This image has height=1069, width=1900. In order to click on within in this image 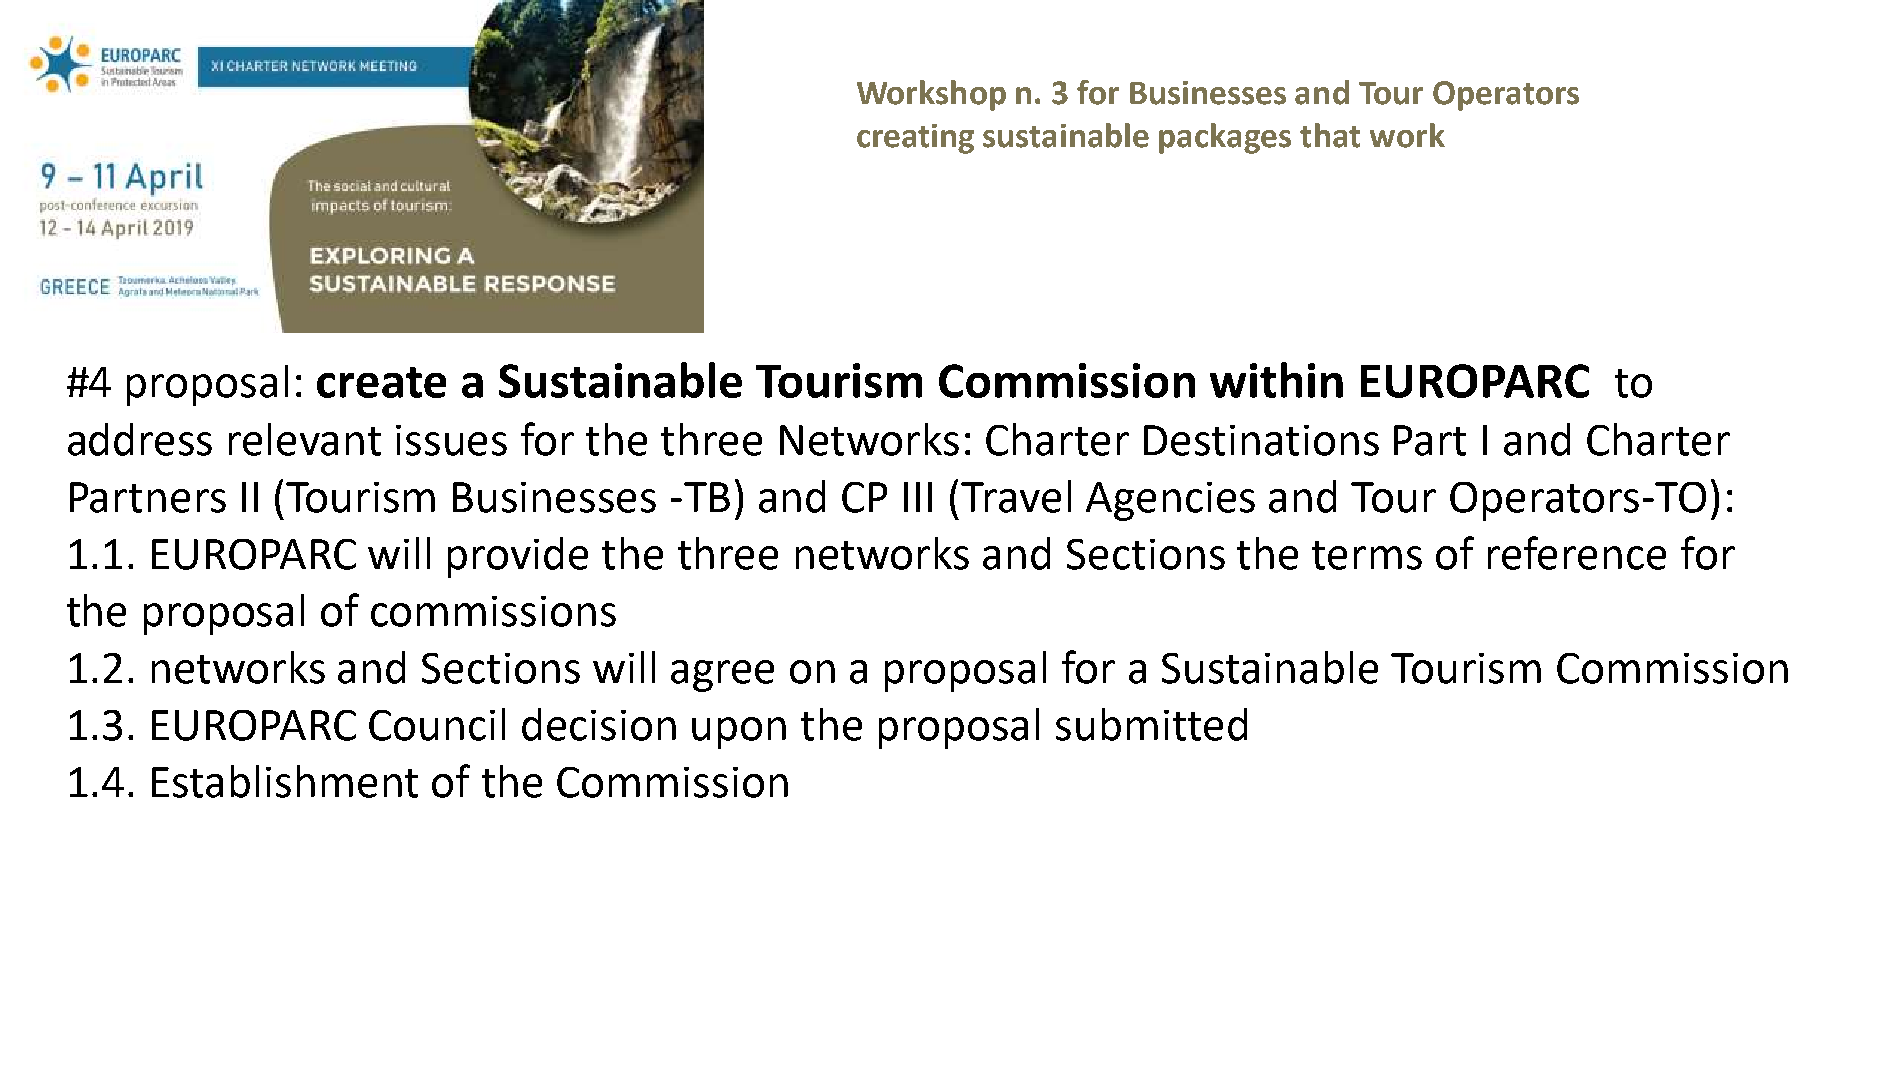, I will do `click(1276, 380)`.
